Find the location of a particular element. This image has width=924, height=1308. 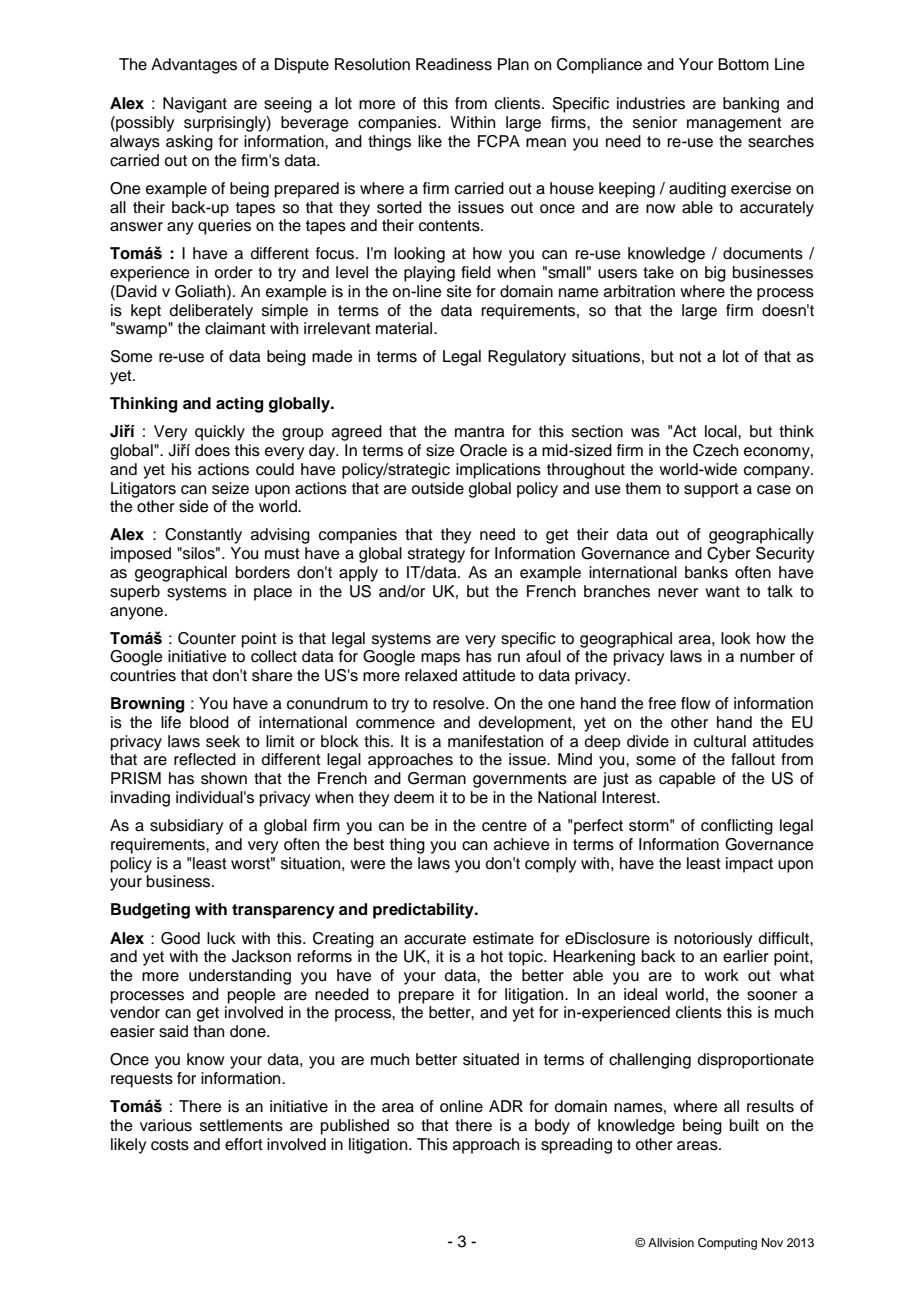

Readiness is located at coordinates (454, 64).
